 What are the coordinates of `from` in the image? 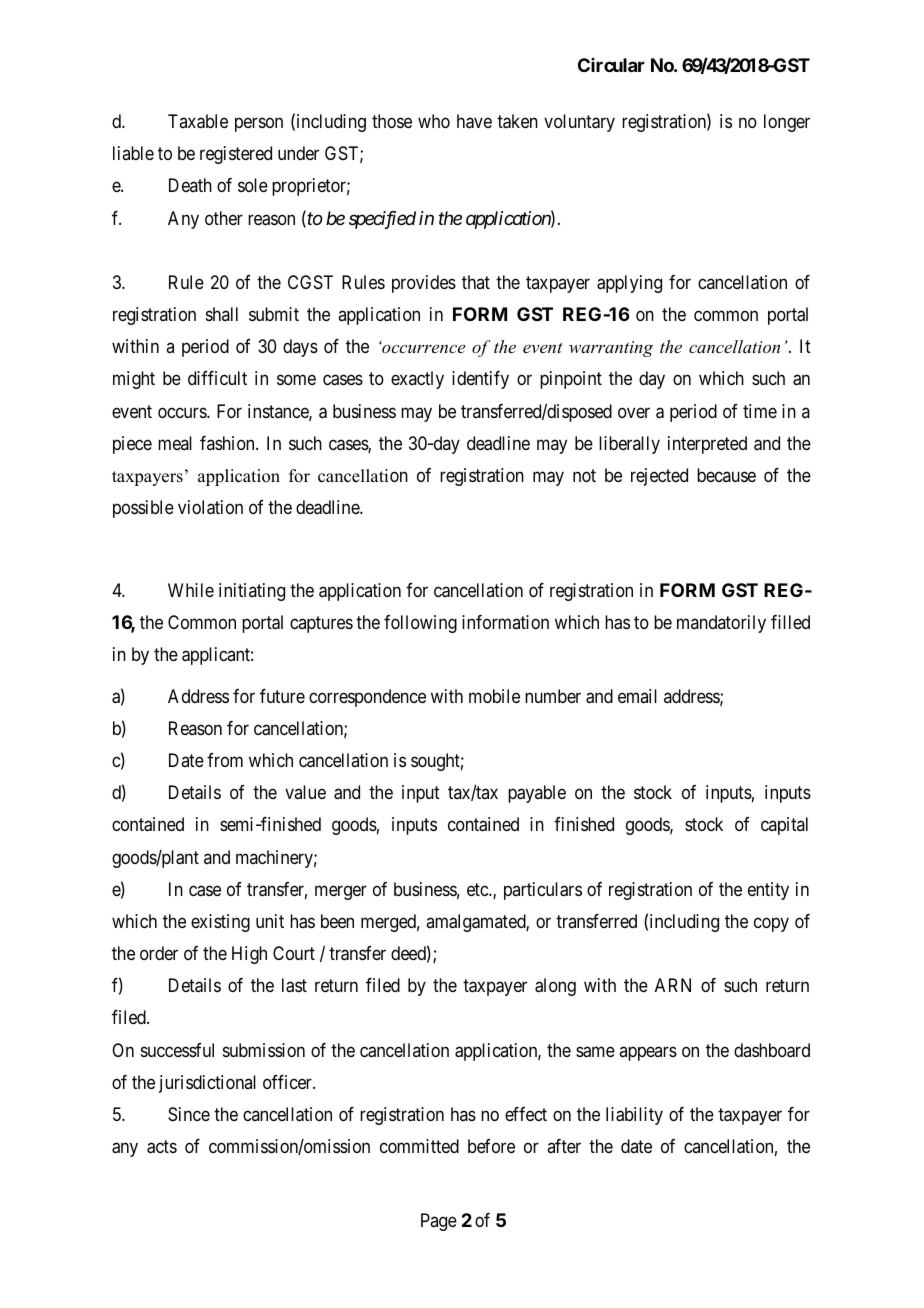 It's located at (225, 760).
